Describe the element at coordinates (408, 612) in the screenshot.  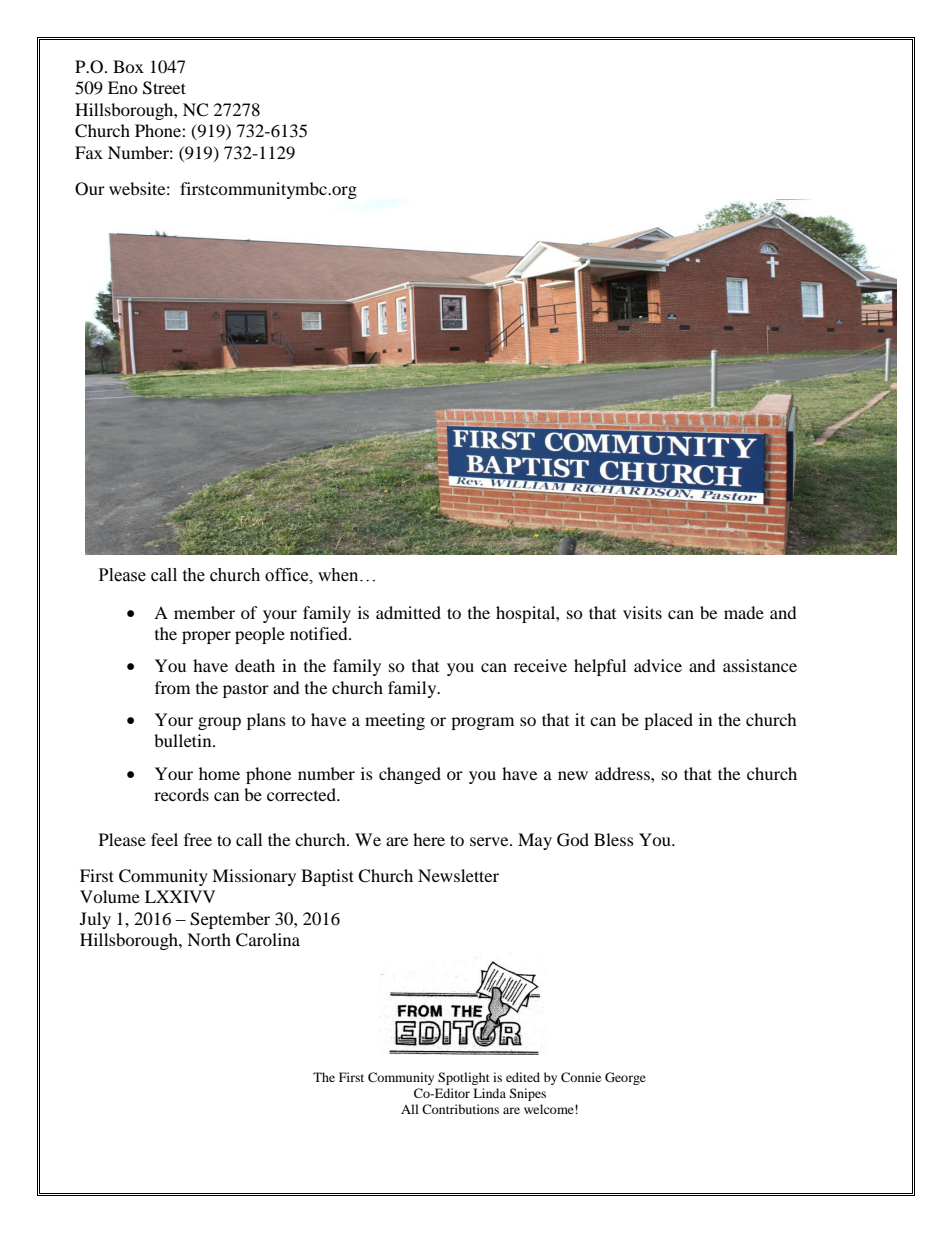
I see `admitted` at that location.
